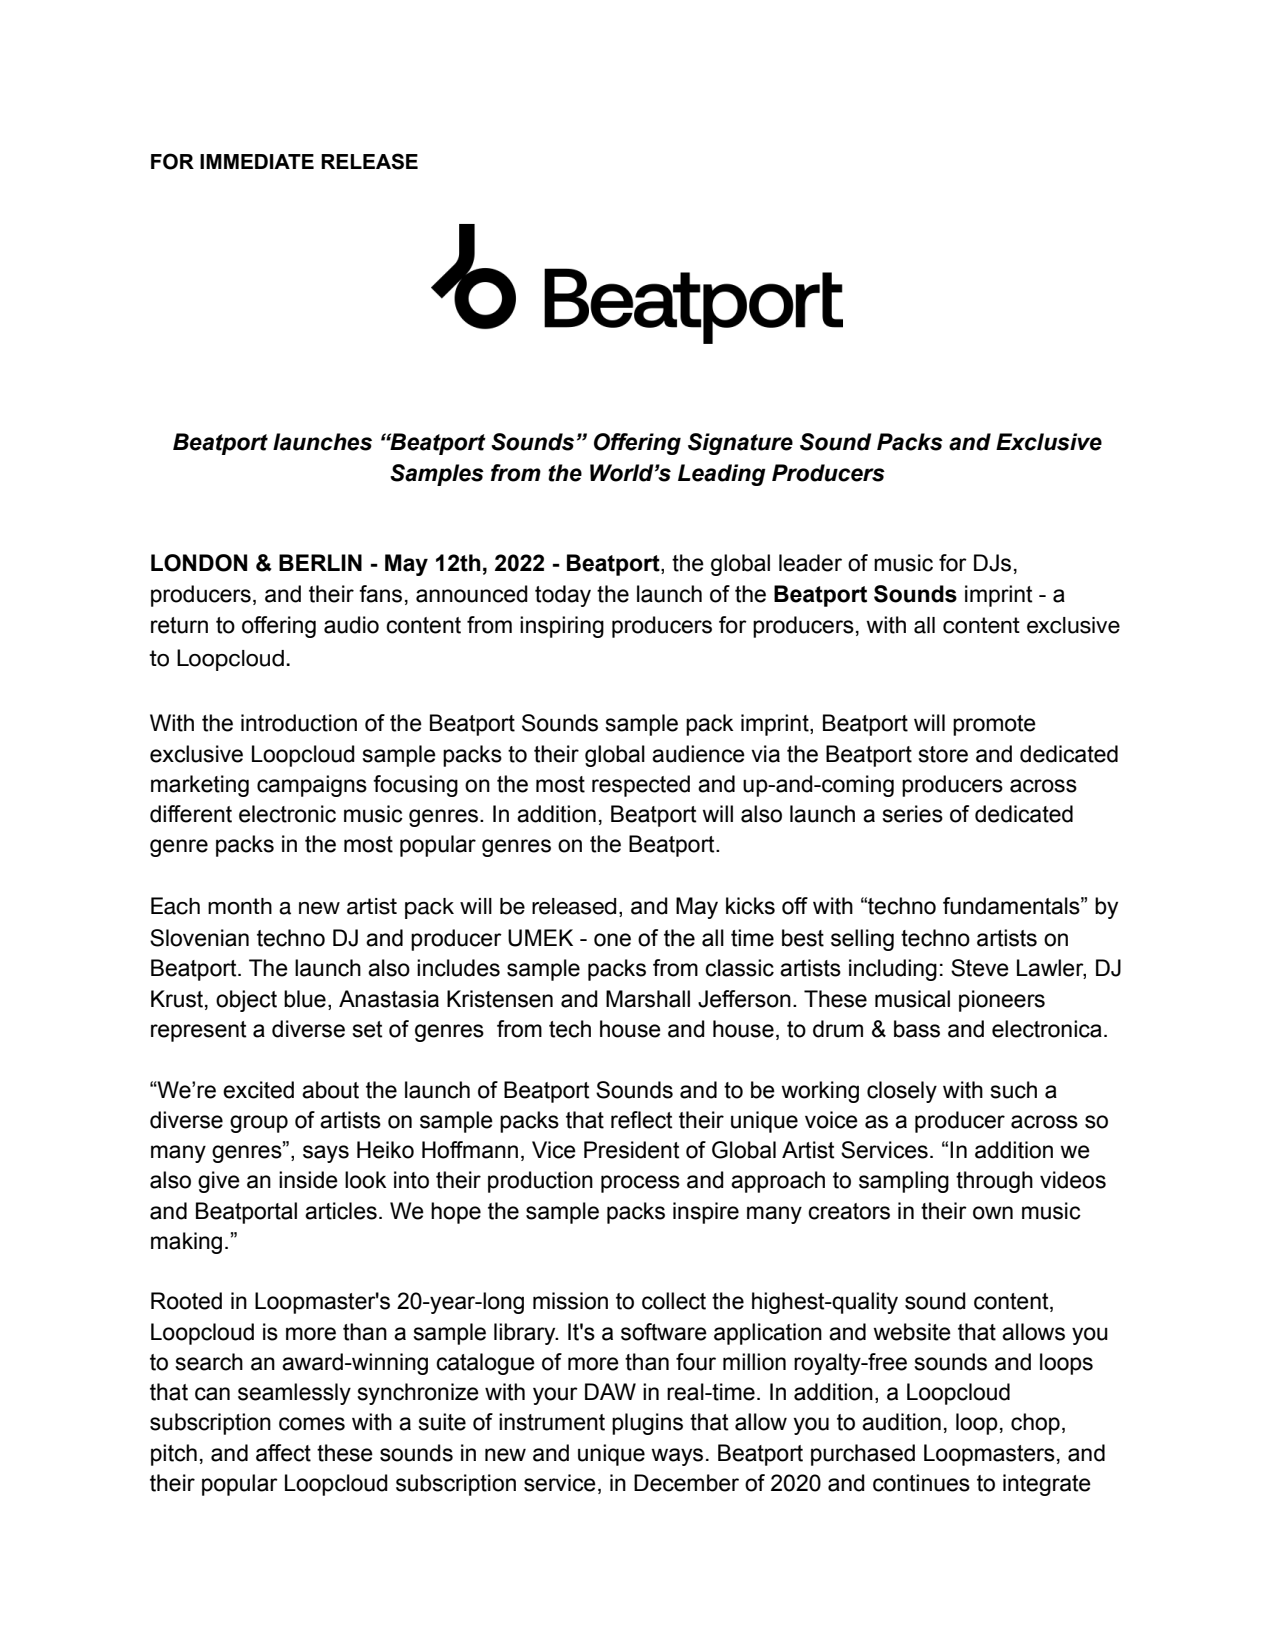 This screenshot has height=1648, width=1274. What do you see at coordinates (722, 475) in the screenshot?
I see `Leading` at bounding box center [722, 475].
